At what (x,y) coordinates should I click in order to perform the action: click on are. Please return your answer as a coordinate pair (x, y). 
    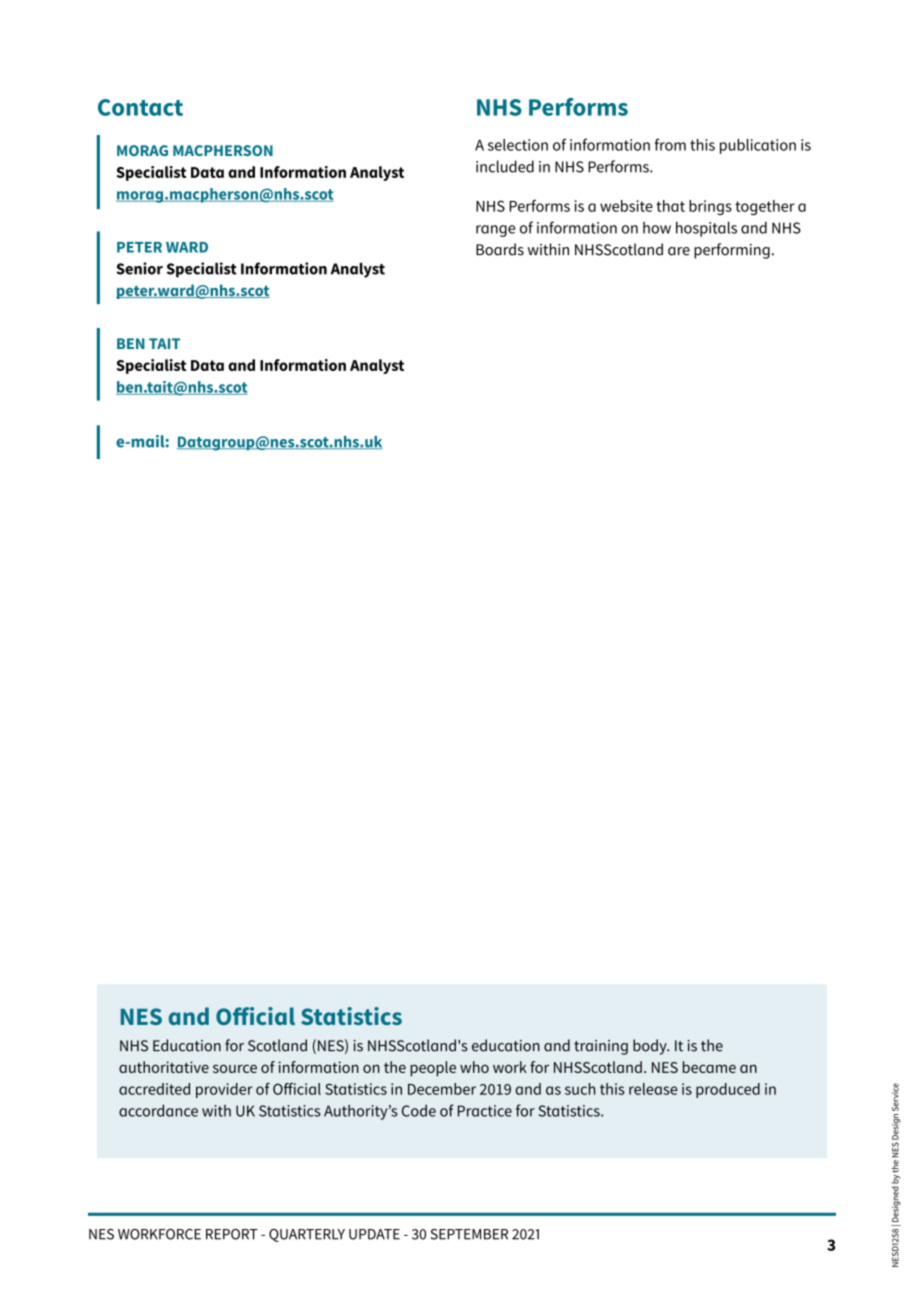
    Looking at the image, I should click on (679, 251).
